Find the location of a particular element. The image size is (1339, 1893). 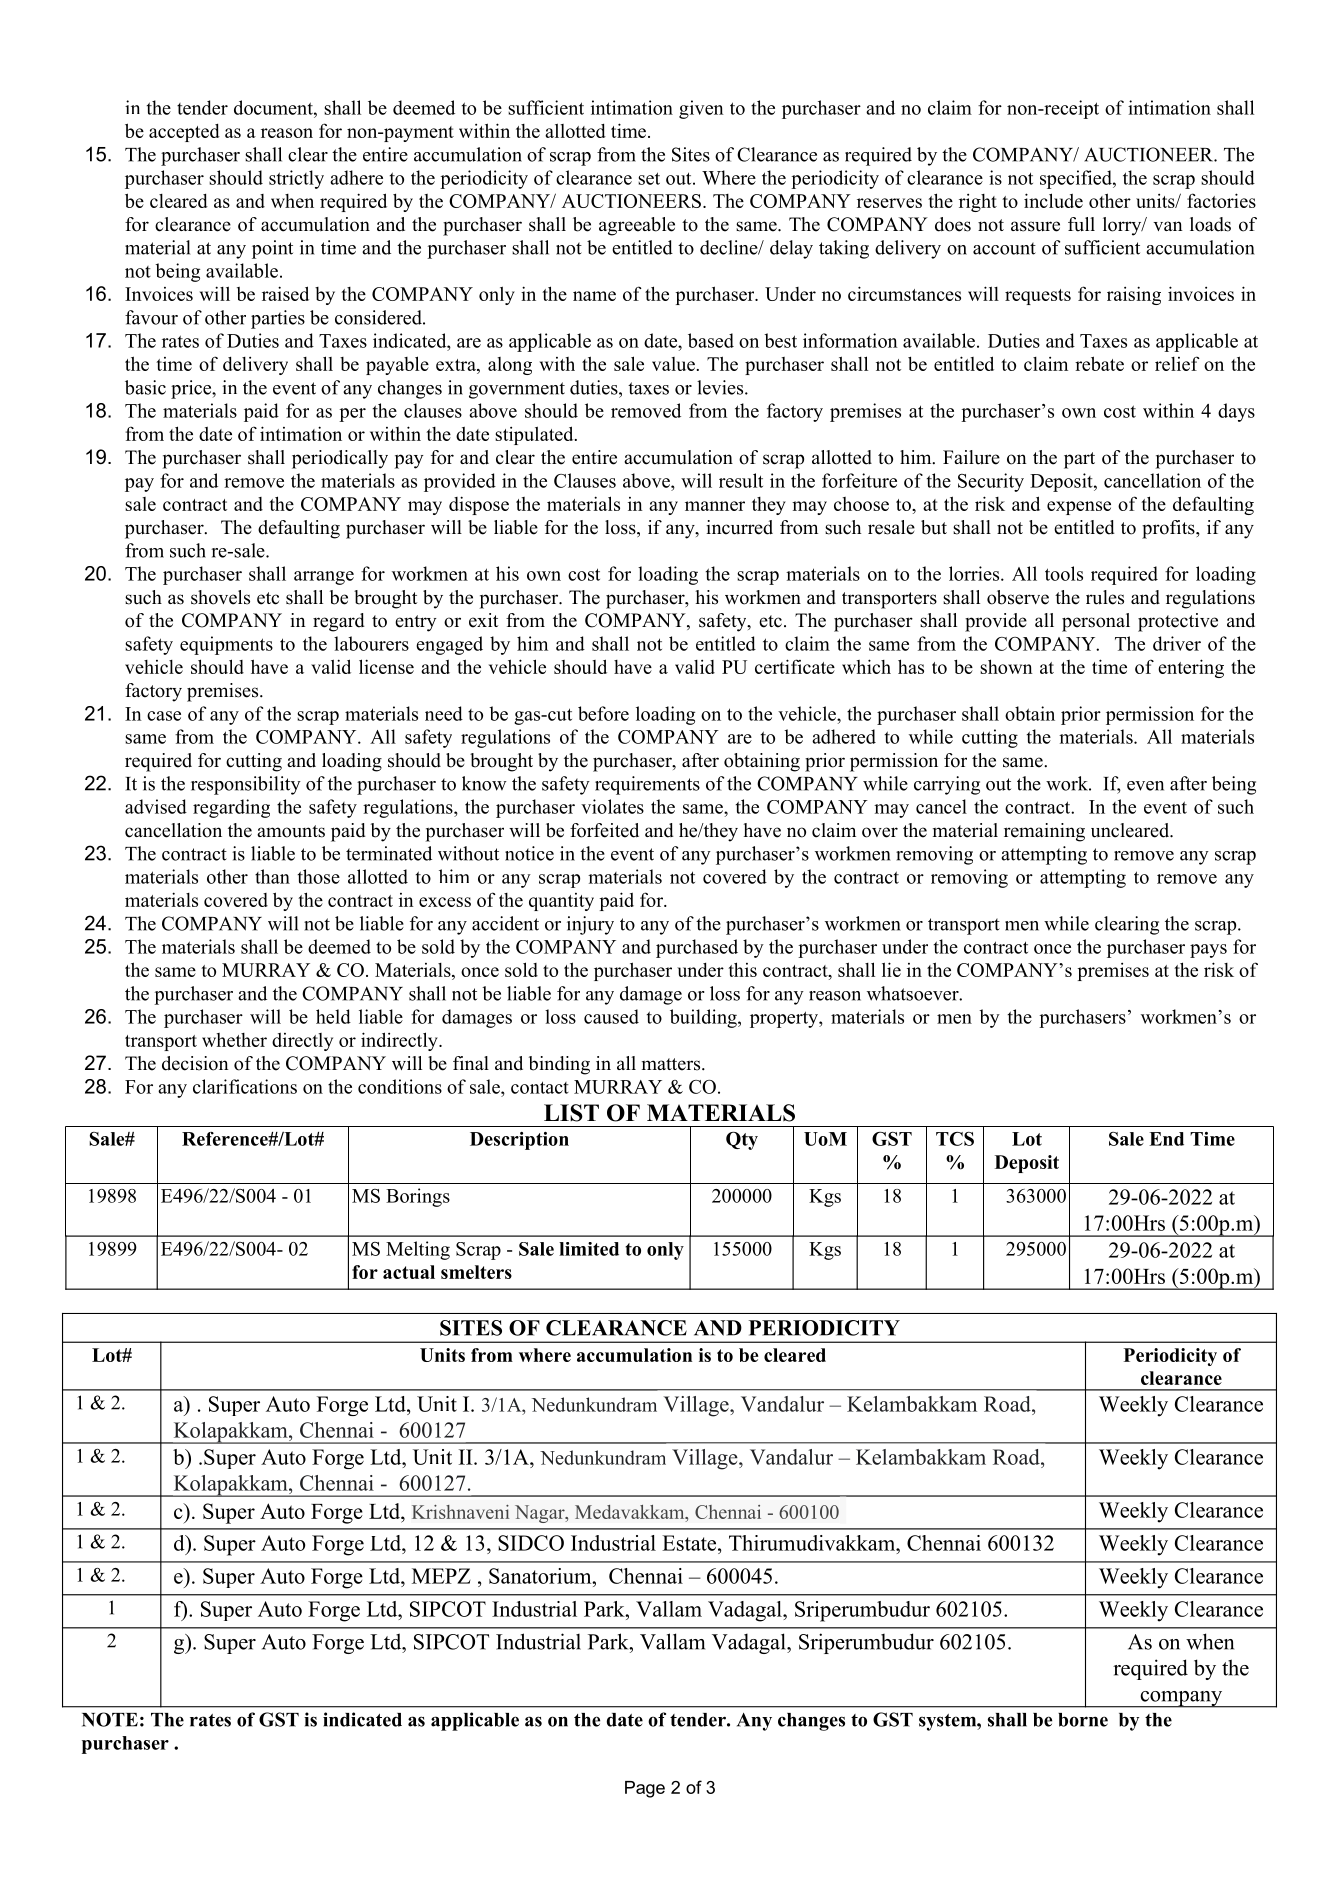

before is located at coordinates (603, 713).
